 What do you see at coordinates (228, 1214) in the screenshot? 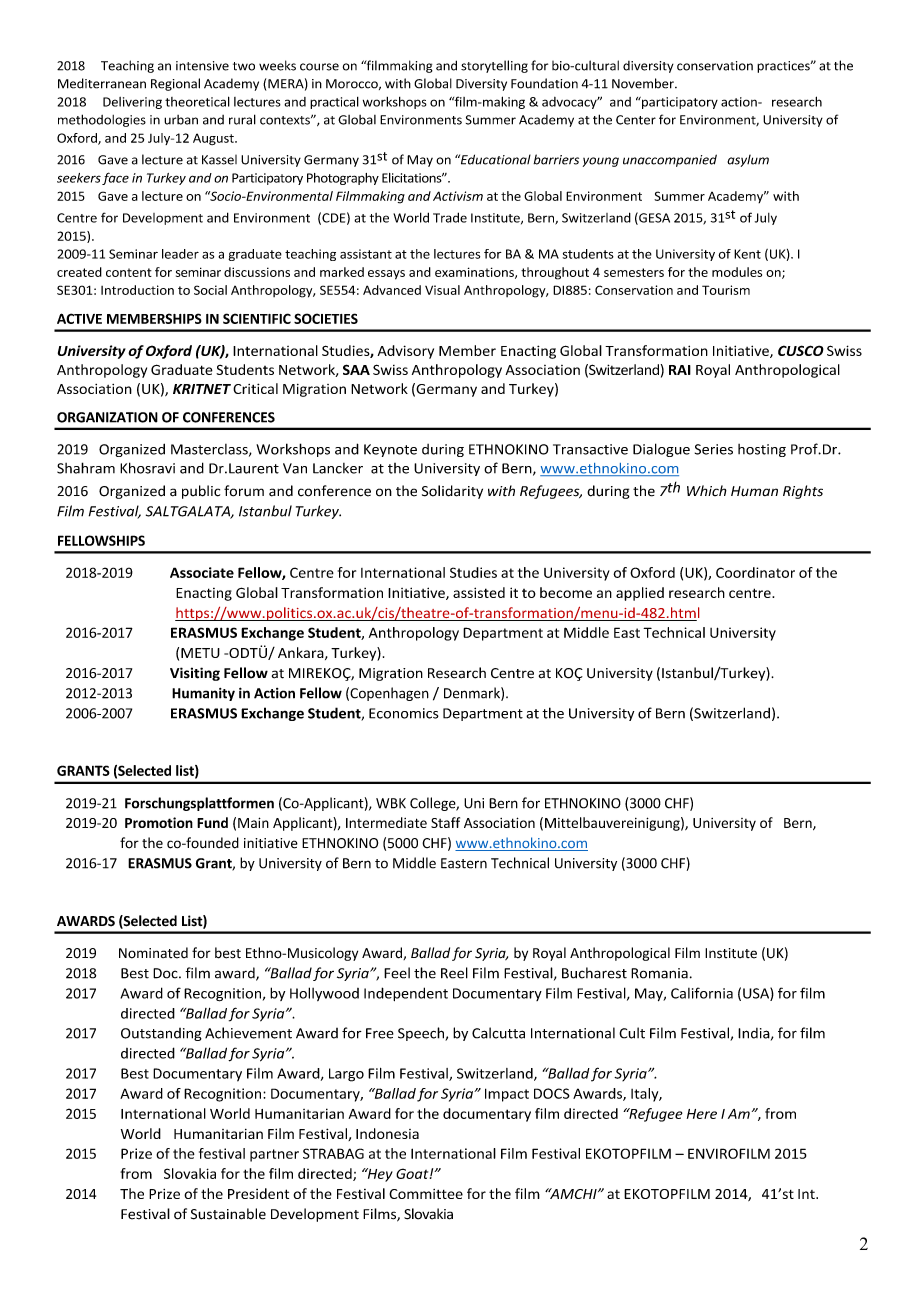
I see `Sustainable` at bounding box center [228, 1214].
